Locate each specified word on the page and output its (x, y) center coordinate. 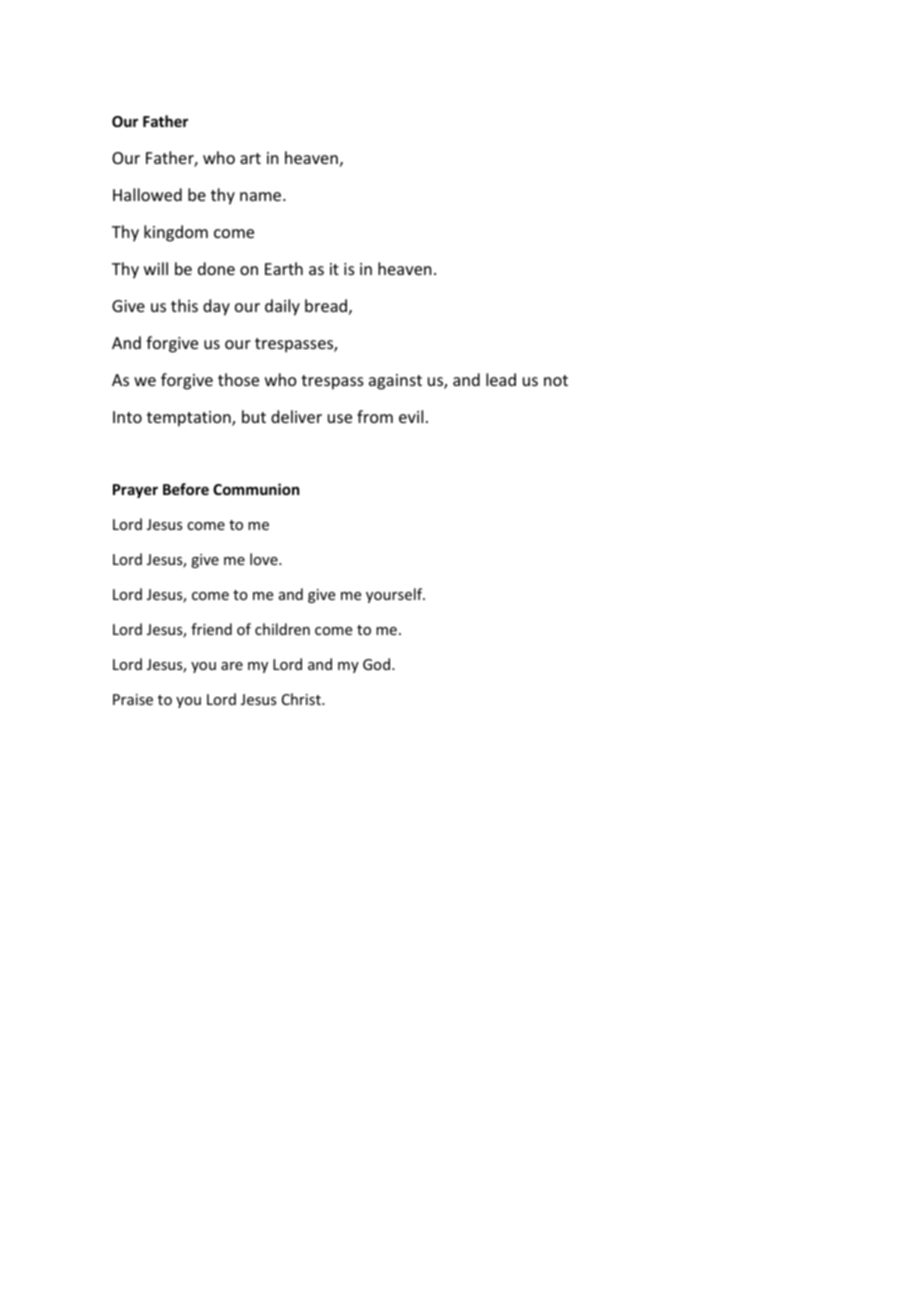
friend (211, 629)
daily (282, 307)
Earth (284, 268)
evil (411, 416)
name (262, 196)
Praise (133, 699)
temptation (190, 419)
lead (501, 379)
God (378, 664)
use (340, 418)
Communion (256, 489)
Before (186, 489)
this (184, 305)
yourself (395, 595)
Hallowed (147, 194)
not (556, 380)
